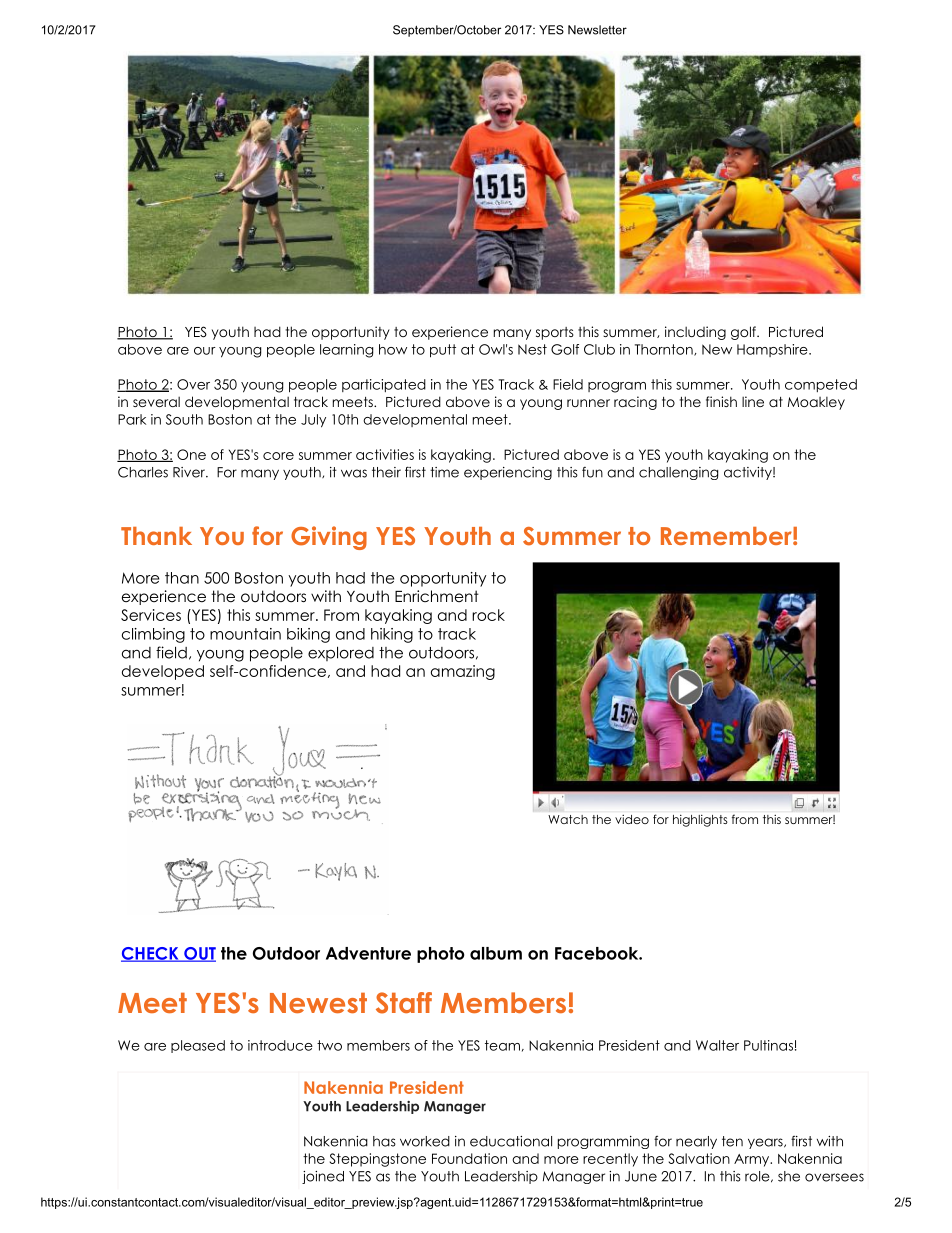 Image resolution: width=952 pixels, height=1233 pixels. Describe the element at coordinates (753, 401) in the page. I see `line` at that location.
